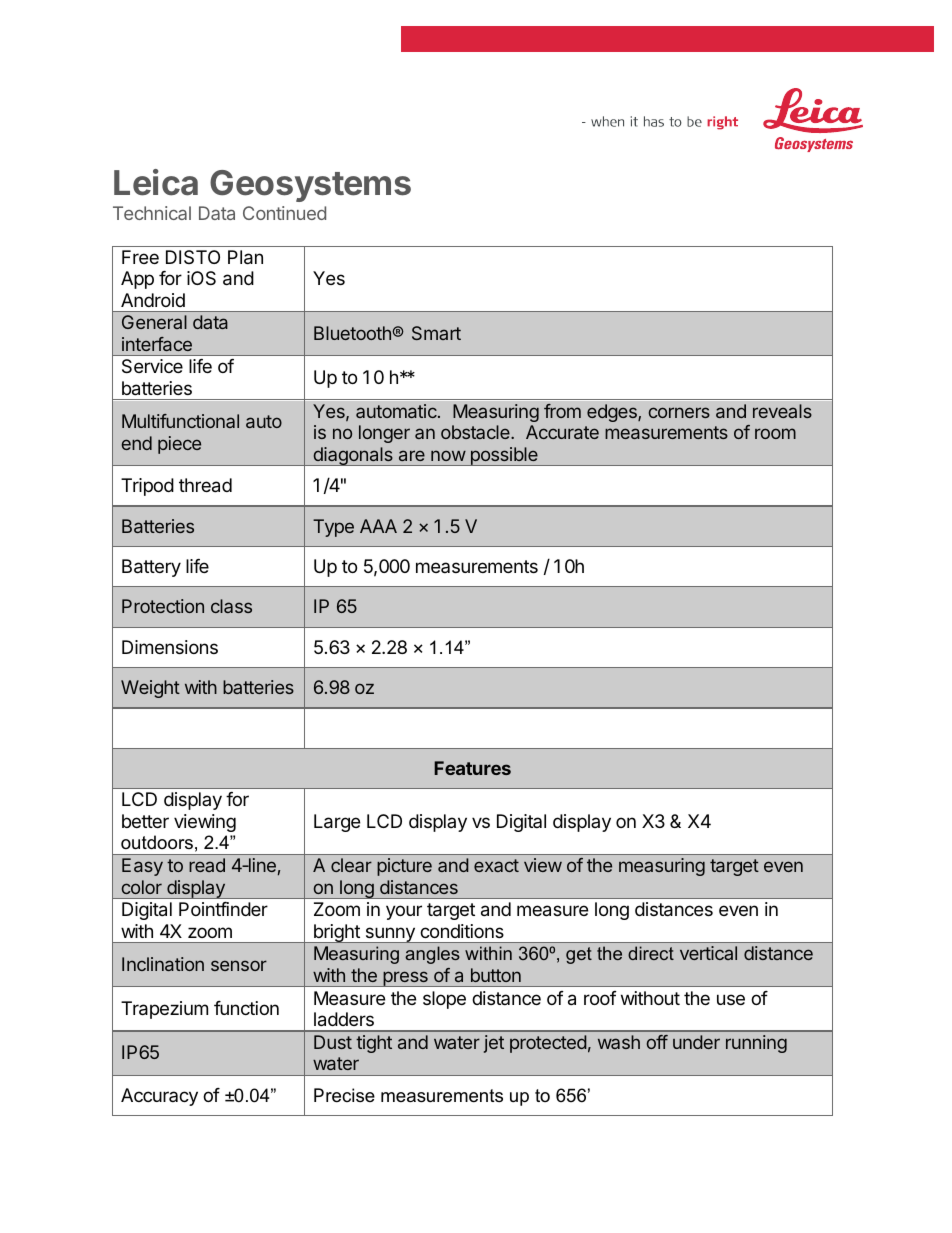  Describe the element at coordinates (152, 213) in the image. I see `Technical` at that location.
